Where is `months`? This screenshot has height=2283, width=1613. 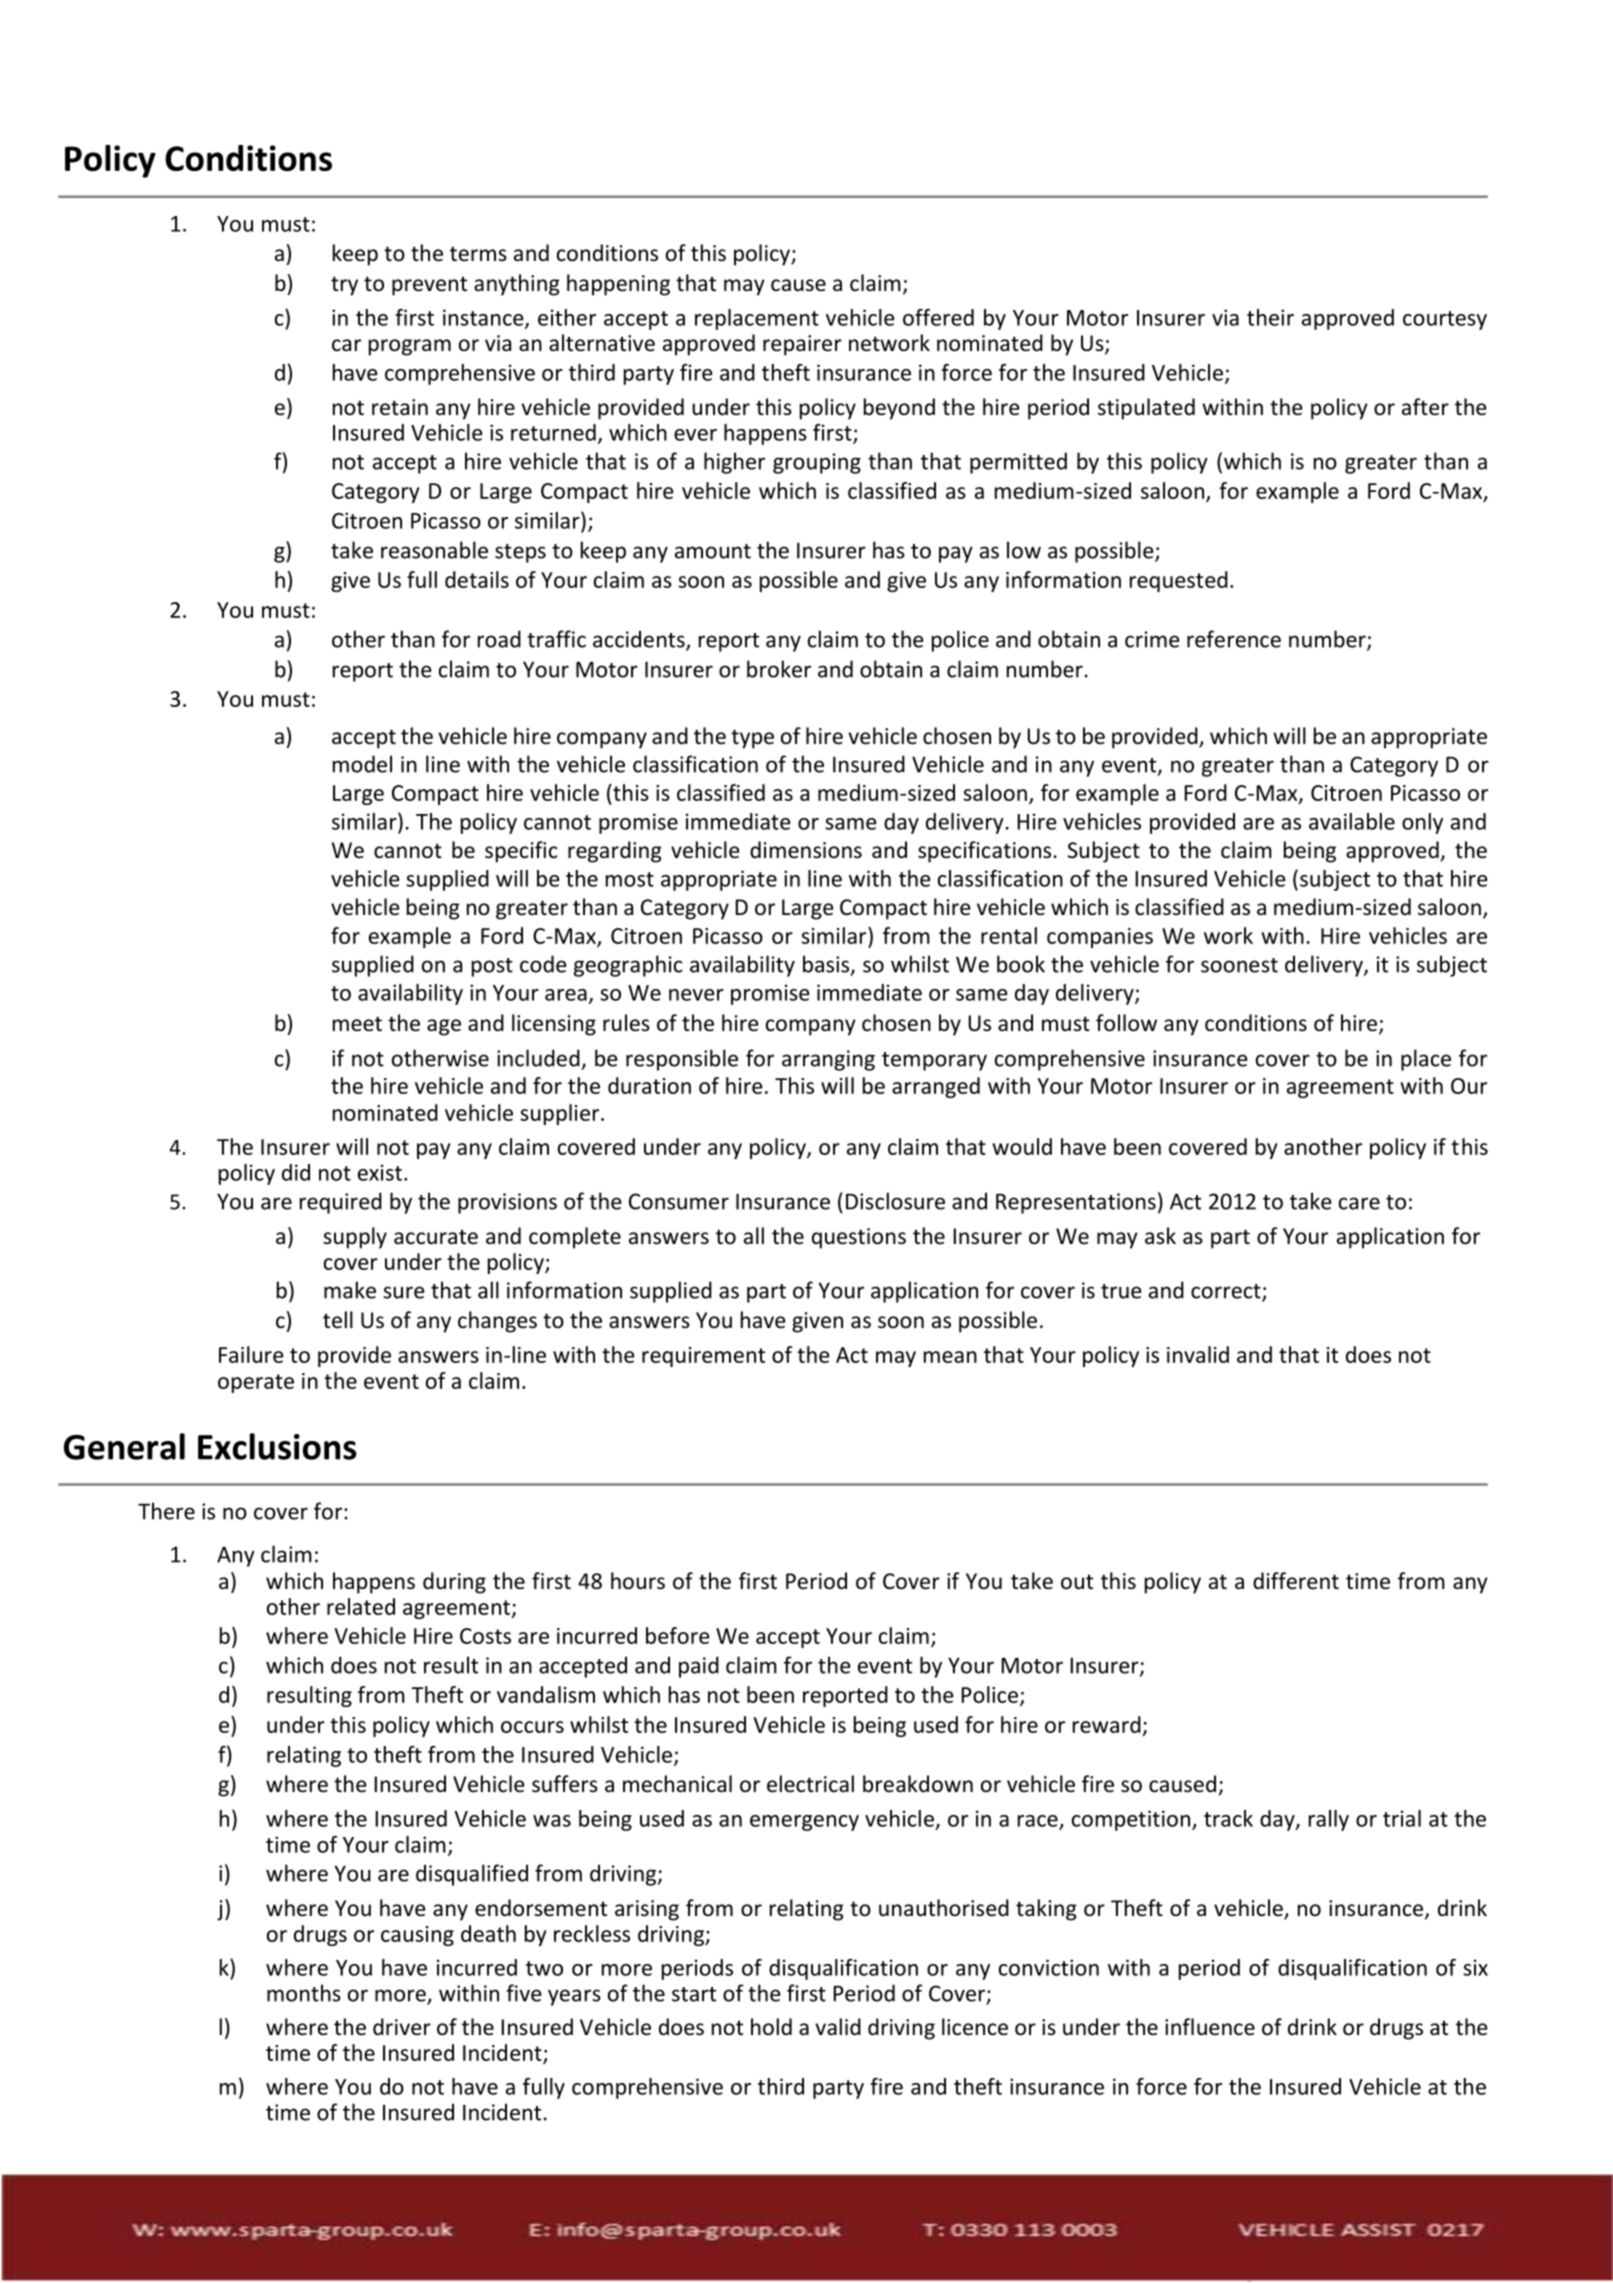
months is located at coordinates (304, 1993).
